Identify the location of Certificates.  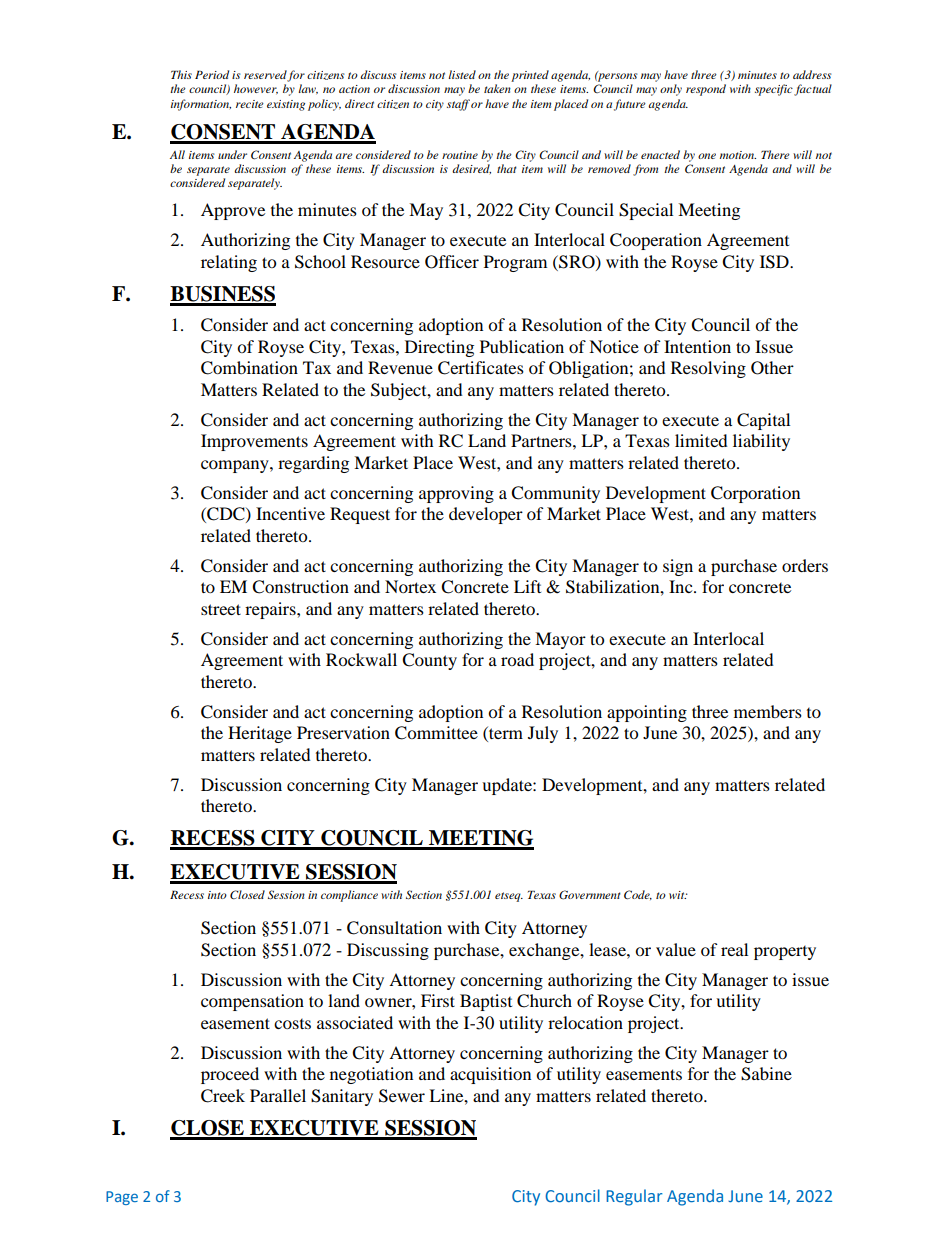
(481, 368).
